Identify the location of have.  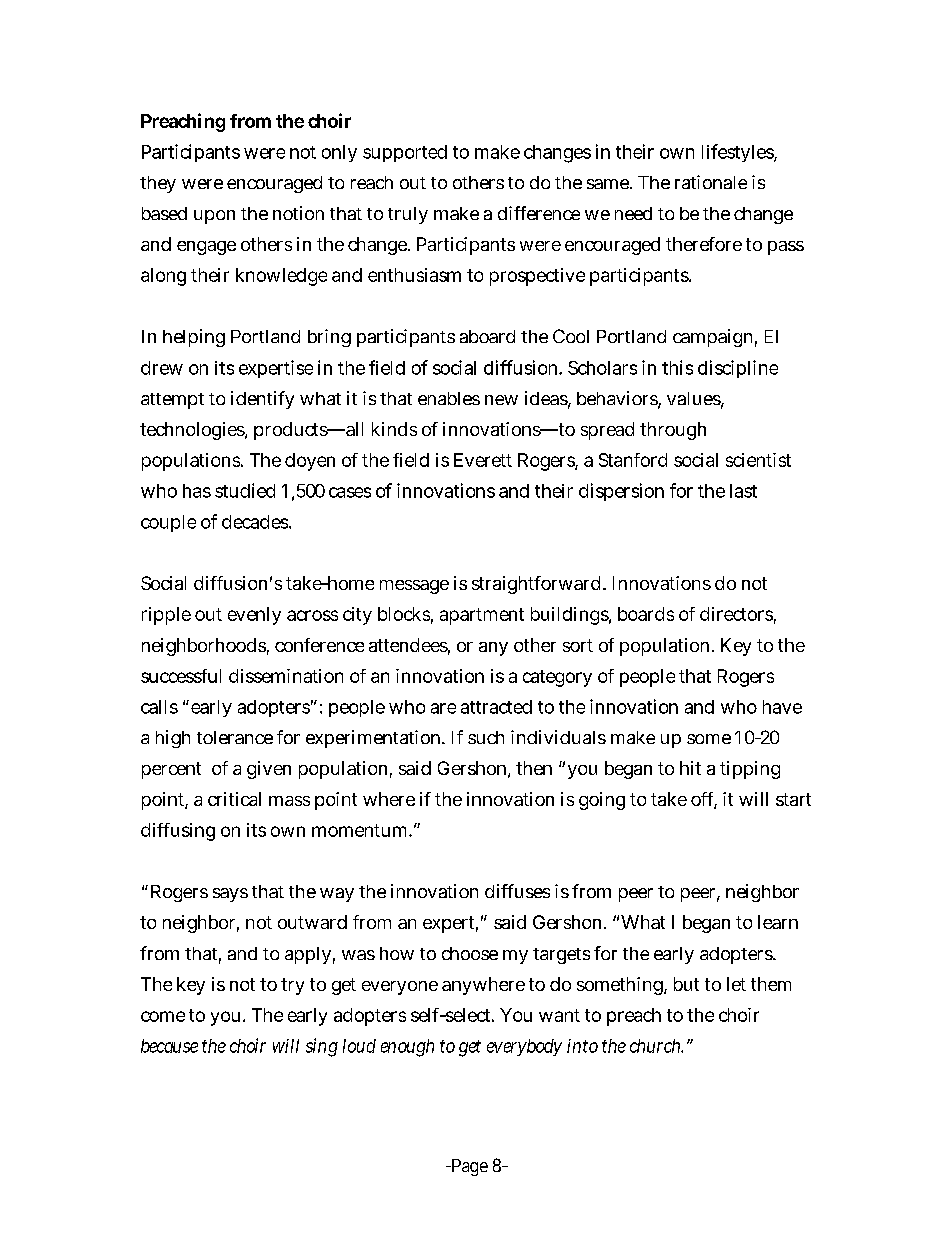
(782, 707).
